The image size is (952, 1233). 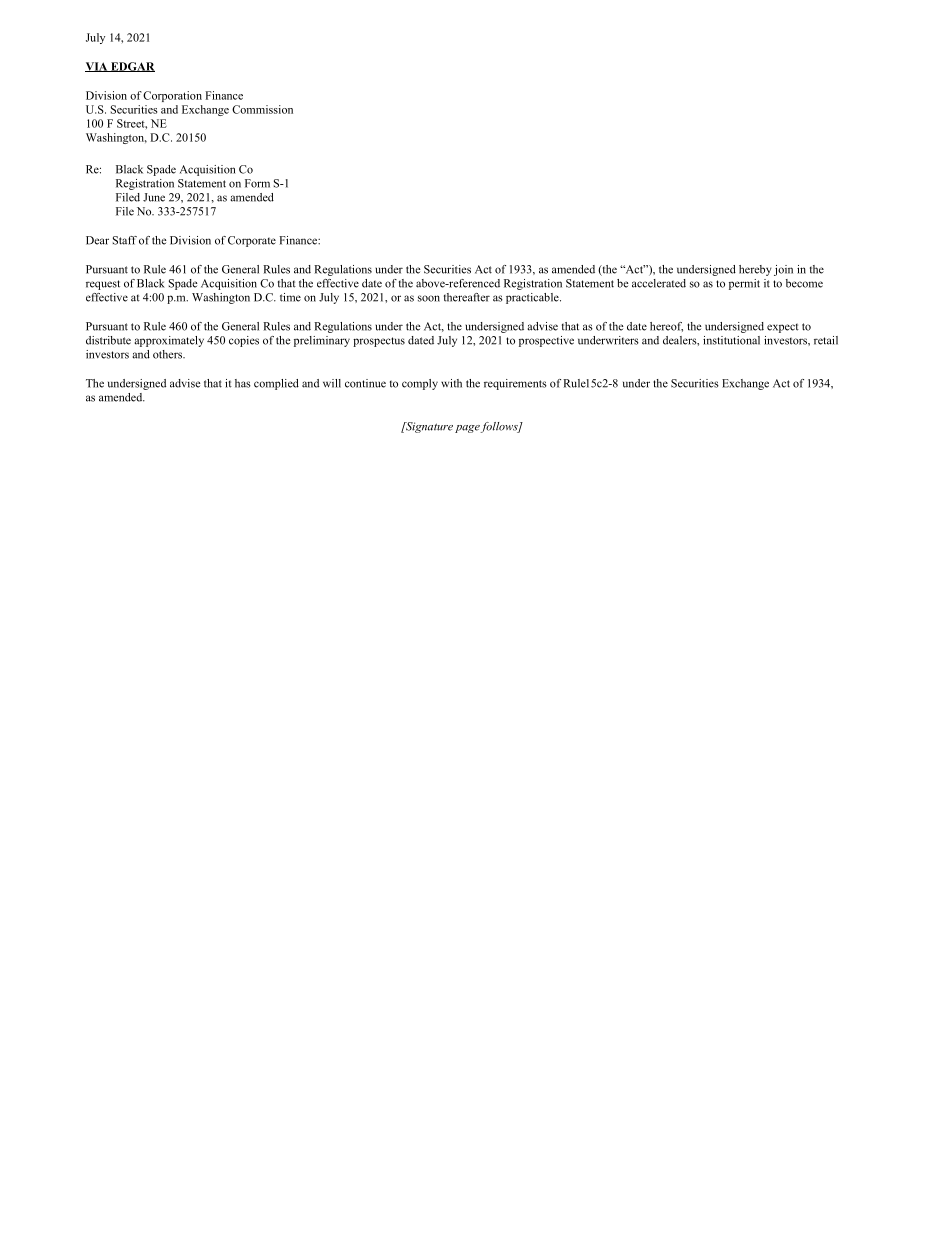 What do you see at coordinates (468, 429) in the screenshot?
I see `page` at bounding box center [468, 429].
